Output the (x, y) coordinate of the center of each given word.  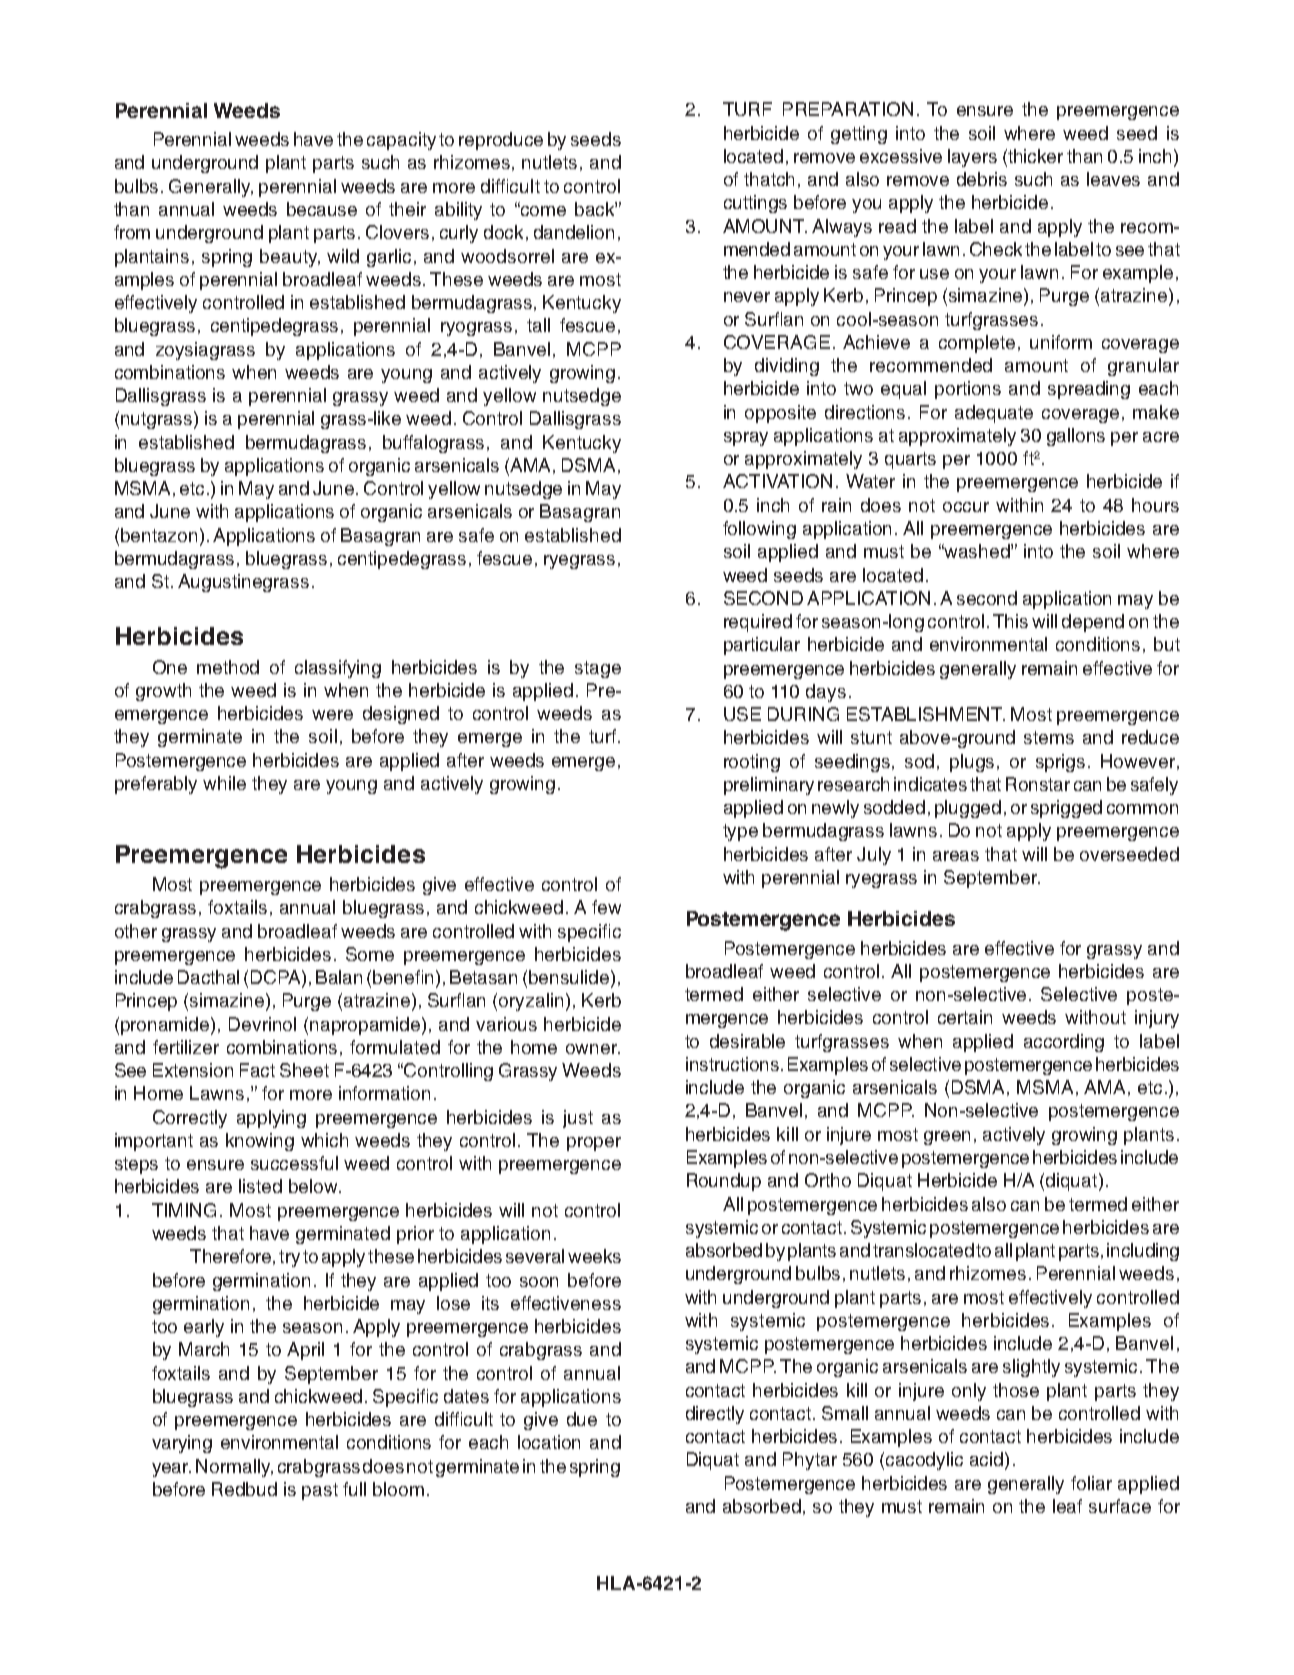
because (322, 209)
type (740, 832)
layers (972, 158)
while (224, 783)
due (582, 1419)
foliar (1091, 1483)
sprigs (1060, 763)
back (596, 209)
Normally (234, 1468)
